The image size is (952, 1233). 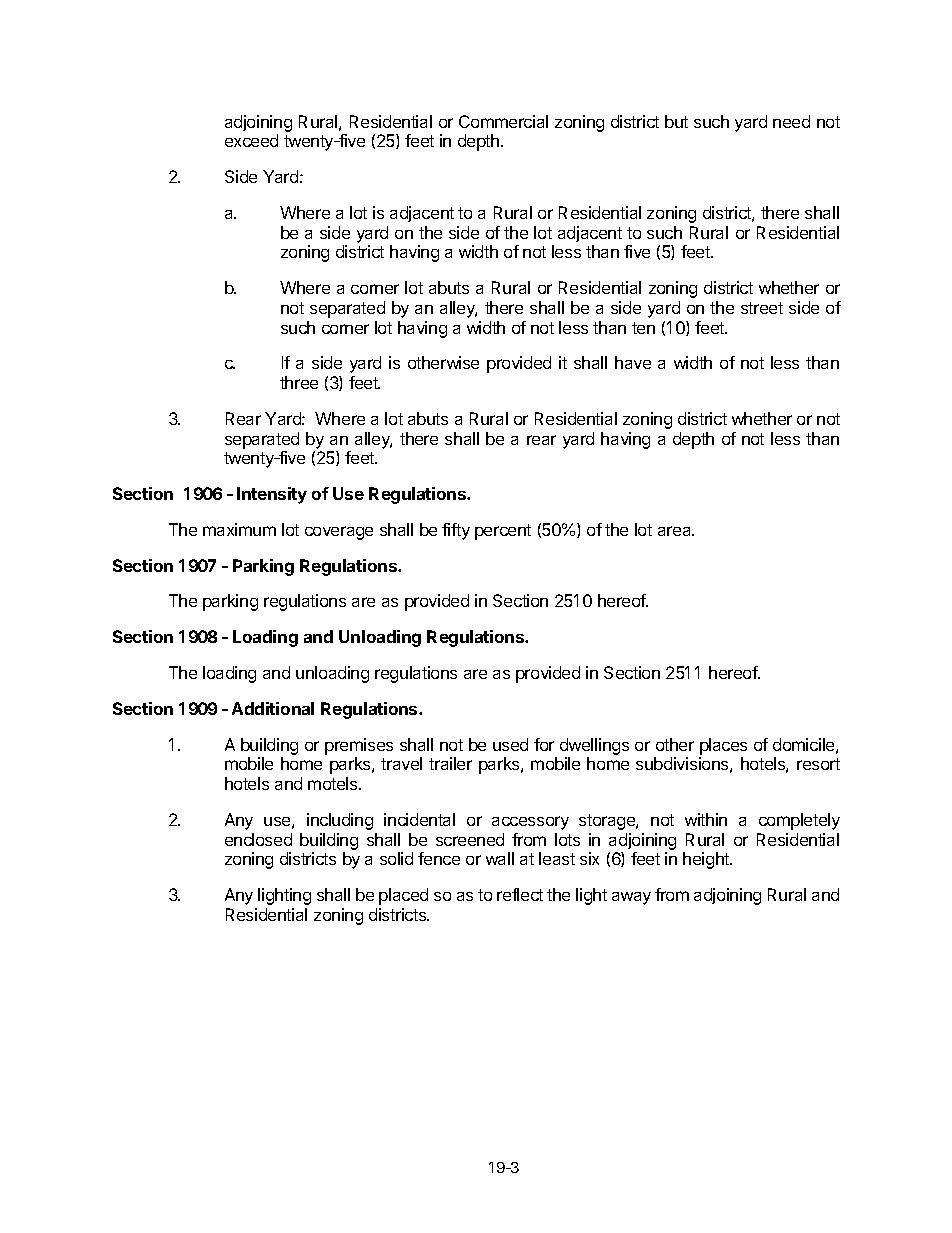 What do you see at coordinates (520, 894) in the screenshot?
I see `reflect` at bounding box center [520, 894].
